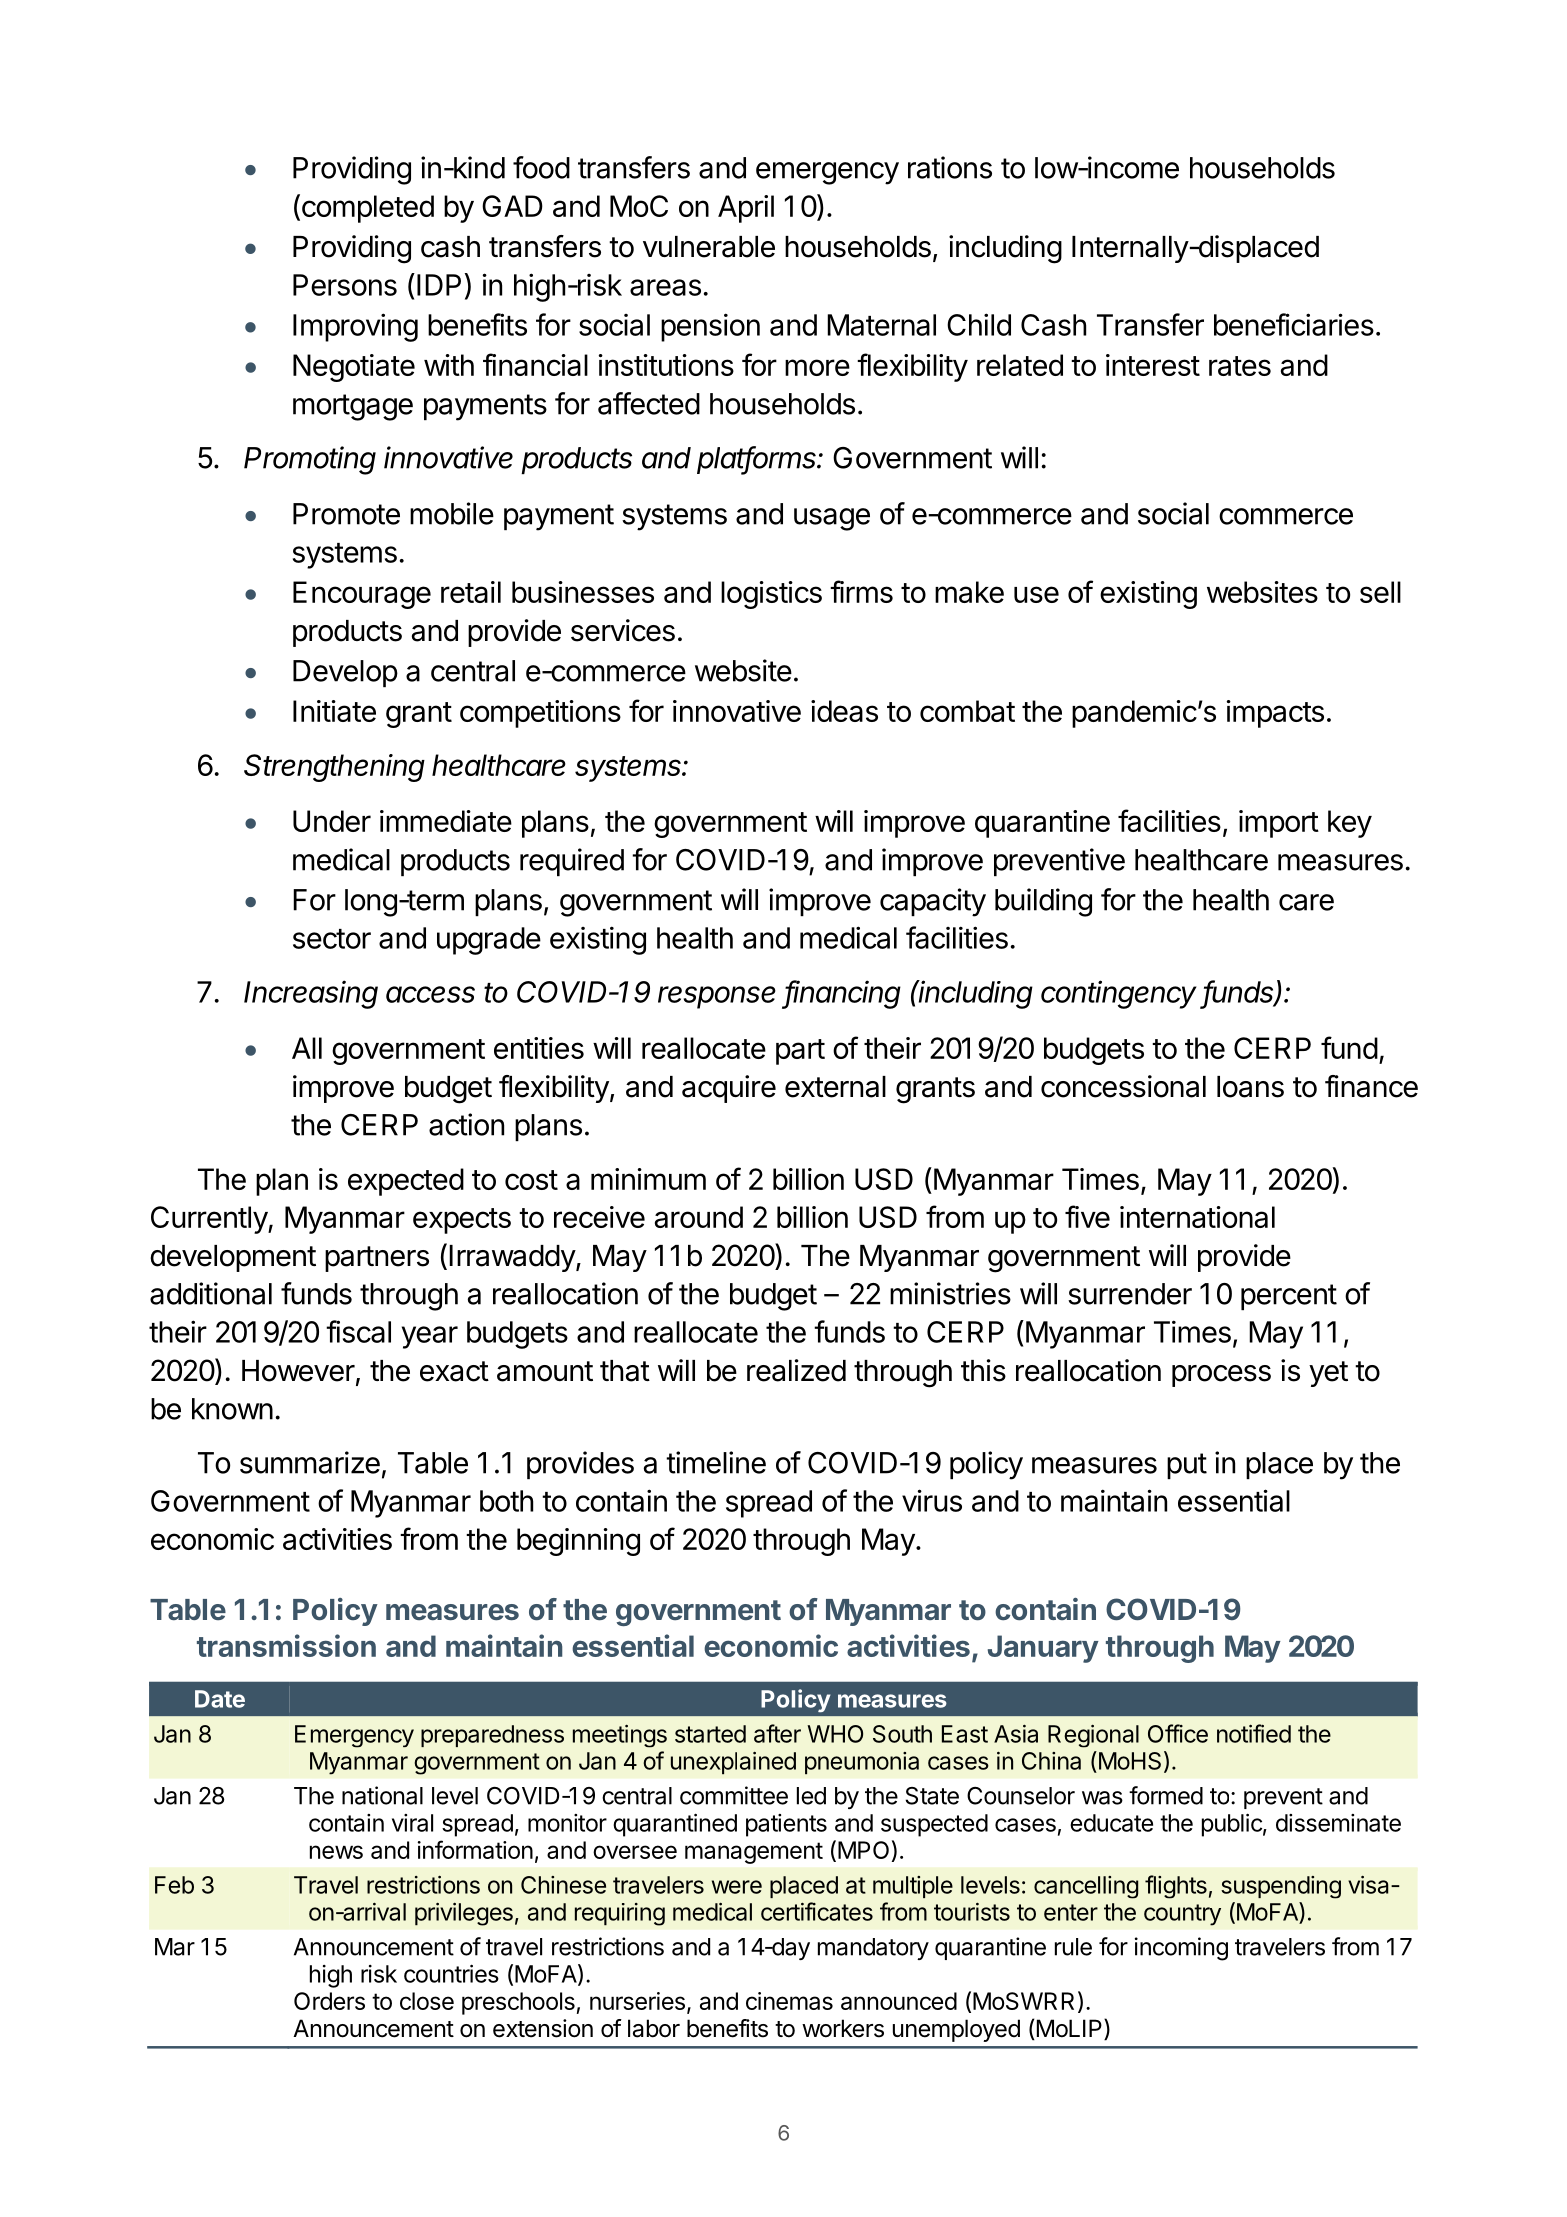  What do you see at coordinates (332, 821) in the image?
I see `Under` at bounding box center [332, 821].
